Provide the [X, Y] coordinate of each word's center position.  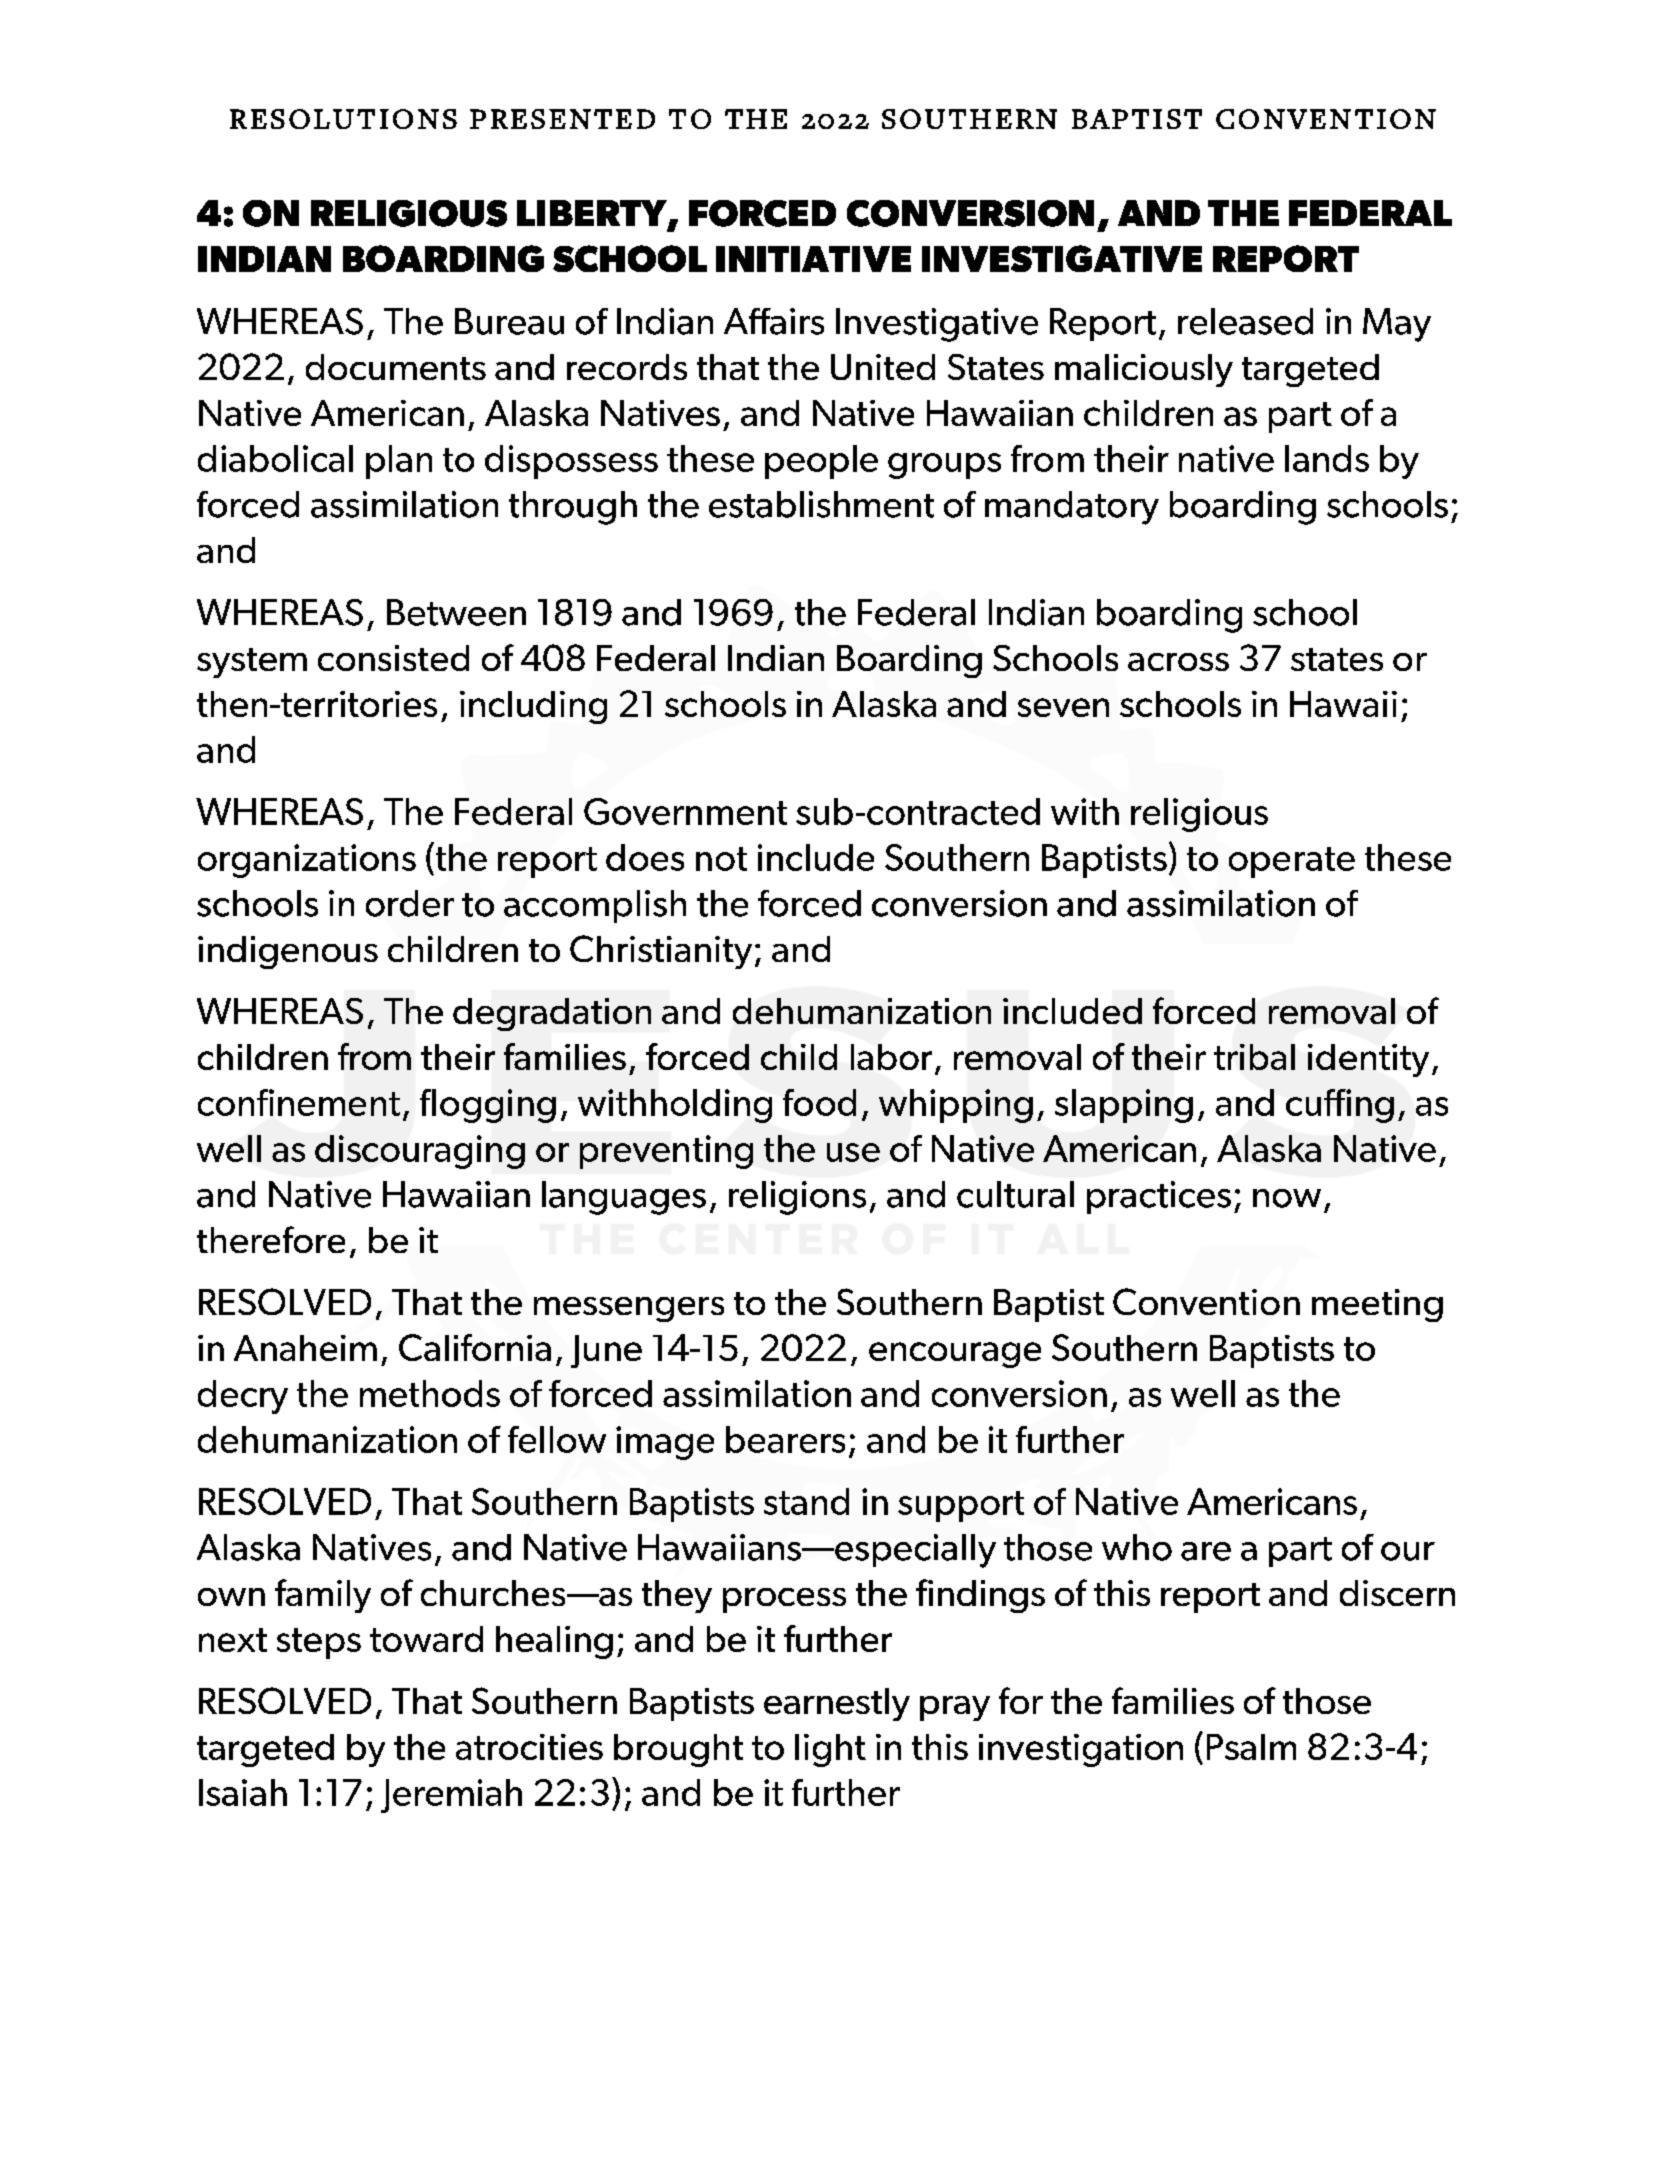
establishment [821, 504]
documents [396, 367]
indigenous [288, 952]
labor [891, 1057]
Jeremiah [451, 1796]
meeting [1377, 1305]
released [1245, 321]
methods [430, 1393]
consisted [393, 658]
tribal [1254, 1057]
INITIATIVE [813, 259]
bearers [785, 1439]
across [1178, 662]
